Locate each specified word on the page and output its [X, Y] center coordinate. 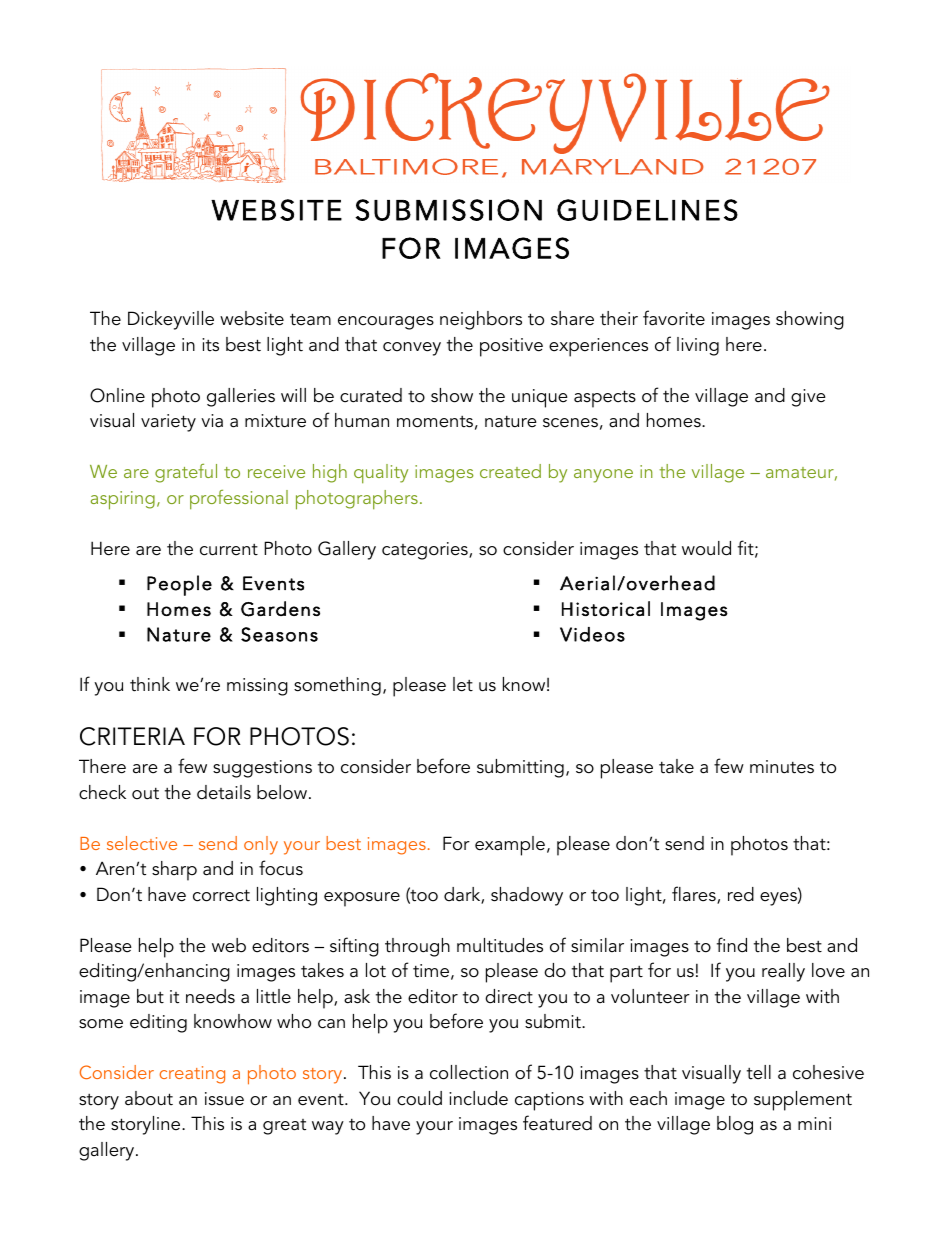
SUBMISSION [448, 210]
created [510, 471]
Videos [592, 634]
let [463, 684]
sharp [174, 871]
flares [695, 895]
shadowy [527, 896]
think [150, 684]
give [808, 398]
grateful [186, 473]
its [210, 345]
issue [224, 1099]
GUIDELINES [647, 210]
